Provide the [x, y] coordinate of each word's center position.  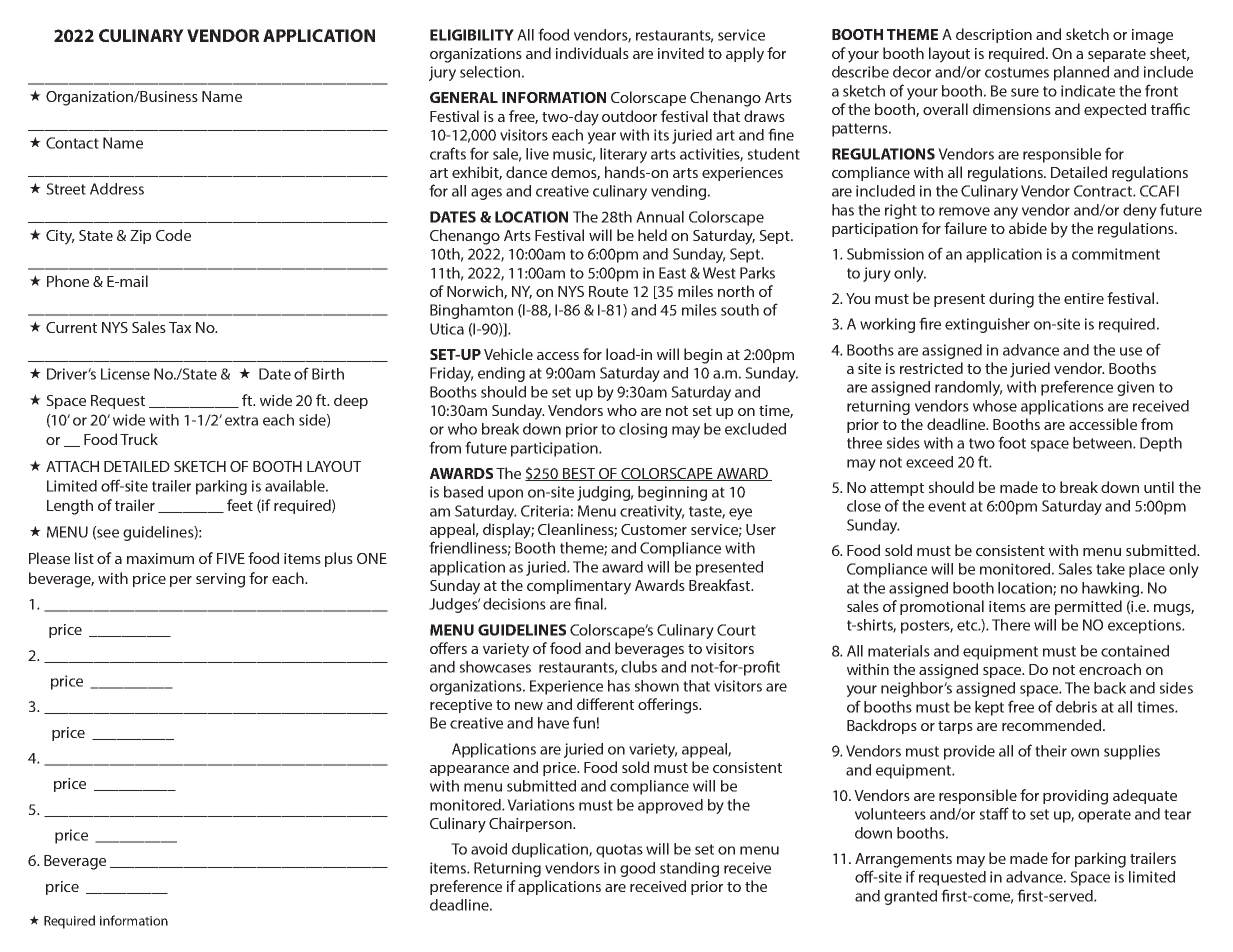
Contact [72, 143]
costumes [1017, 72]
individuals [592, 53]
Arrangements [903, 860]
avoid [489, 849]
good [637, 869]
